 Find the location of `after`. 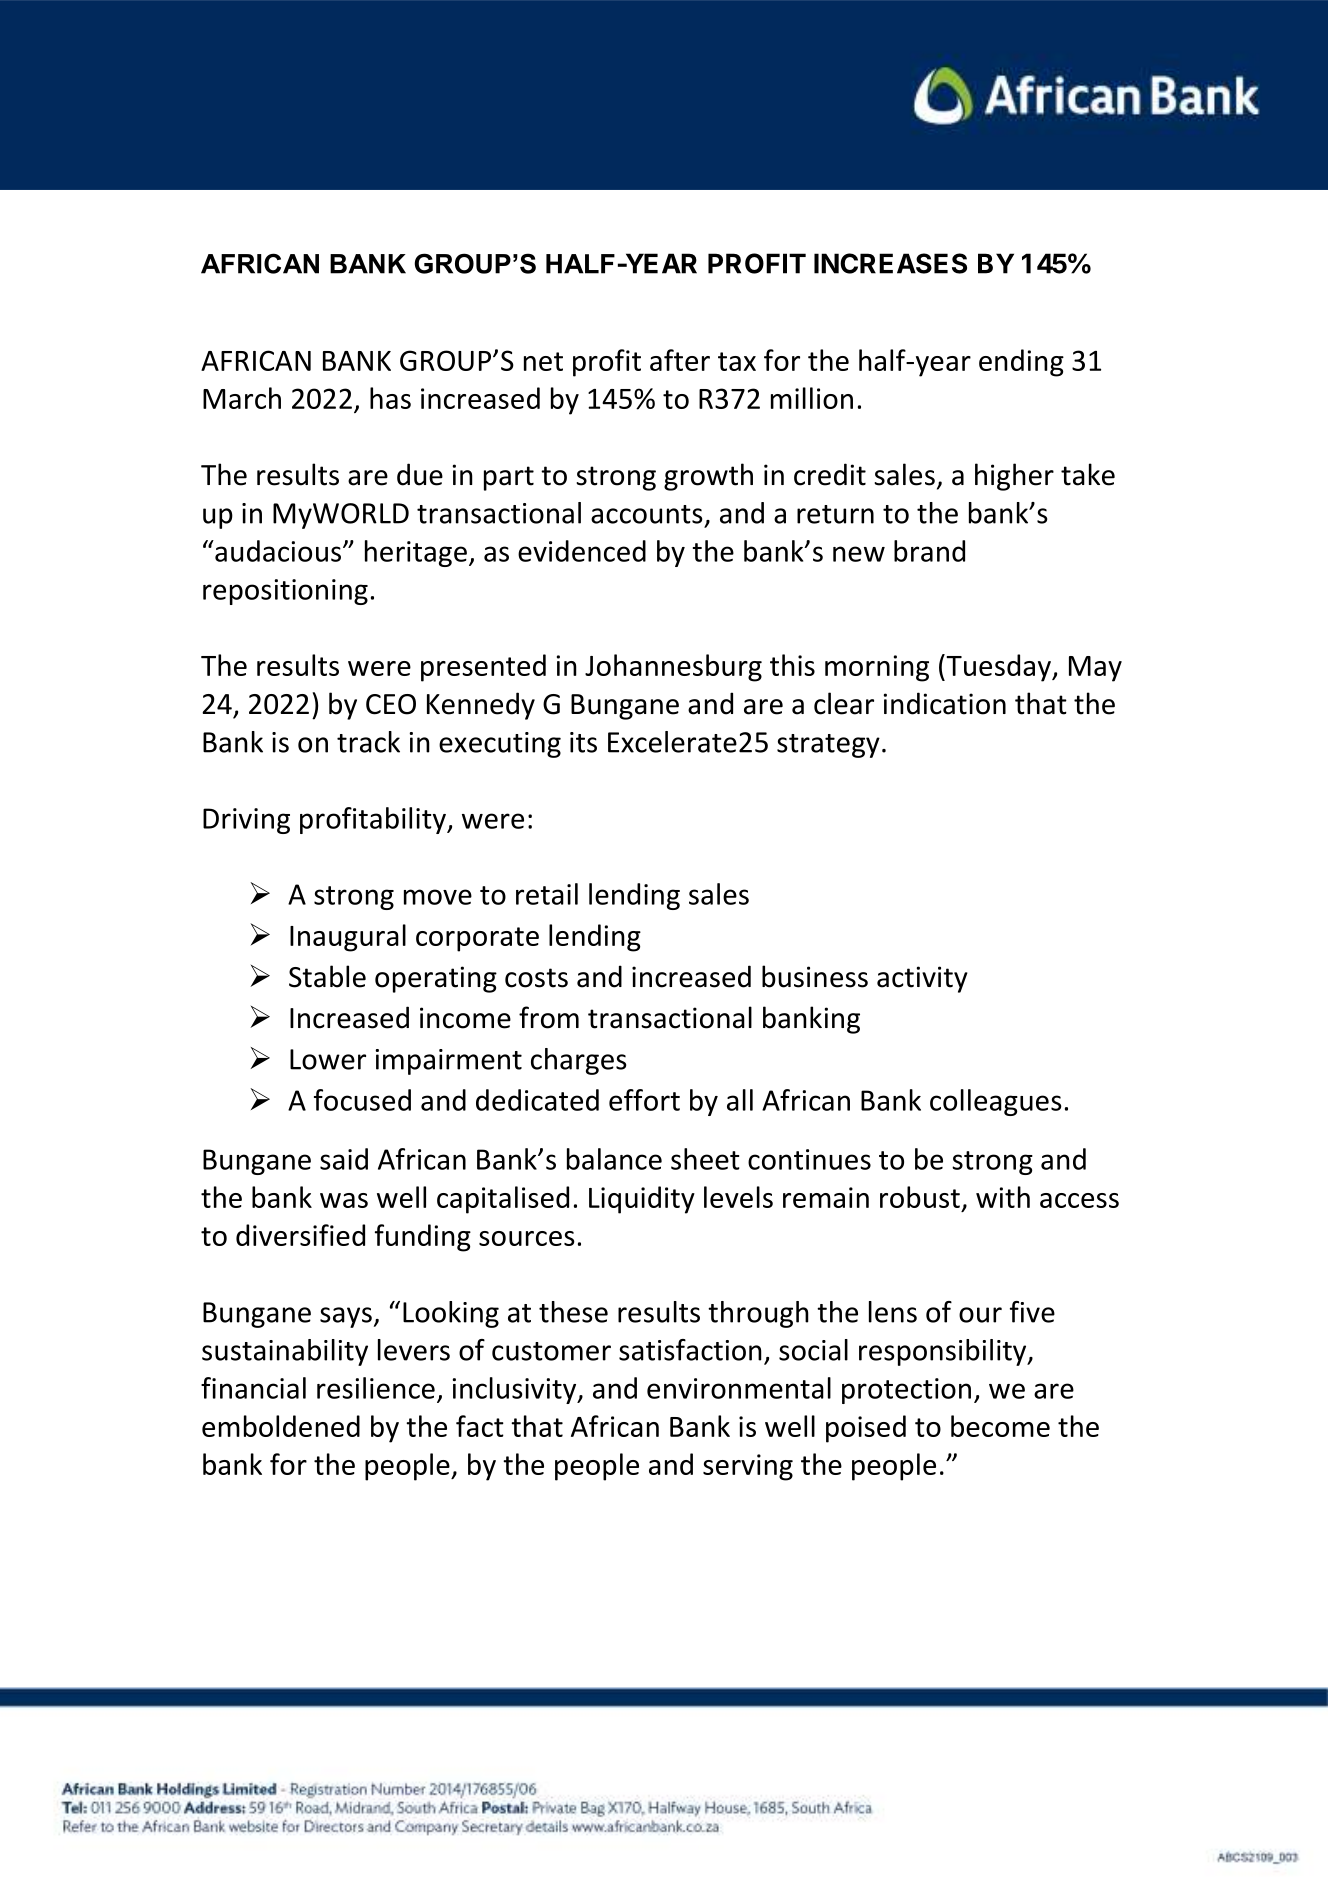

after is located at coordinates (680, 360).
